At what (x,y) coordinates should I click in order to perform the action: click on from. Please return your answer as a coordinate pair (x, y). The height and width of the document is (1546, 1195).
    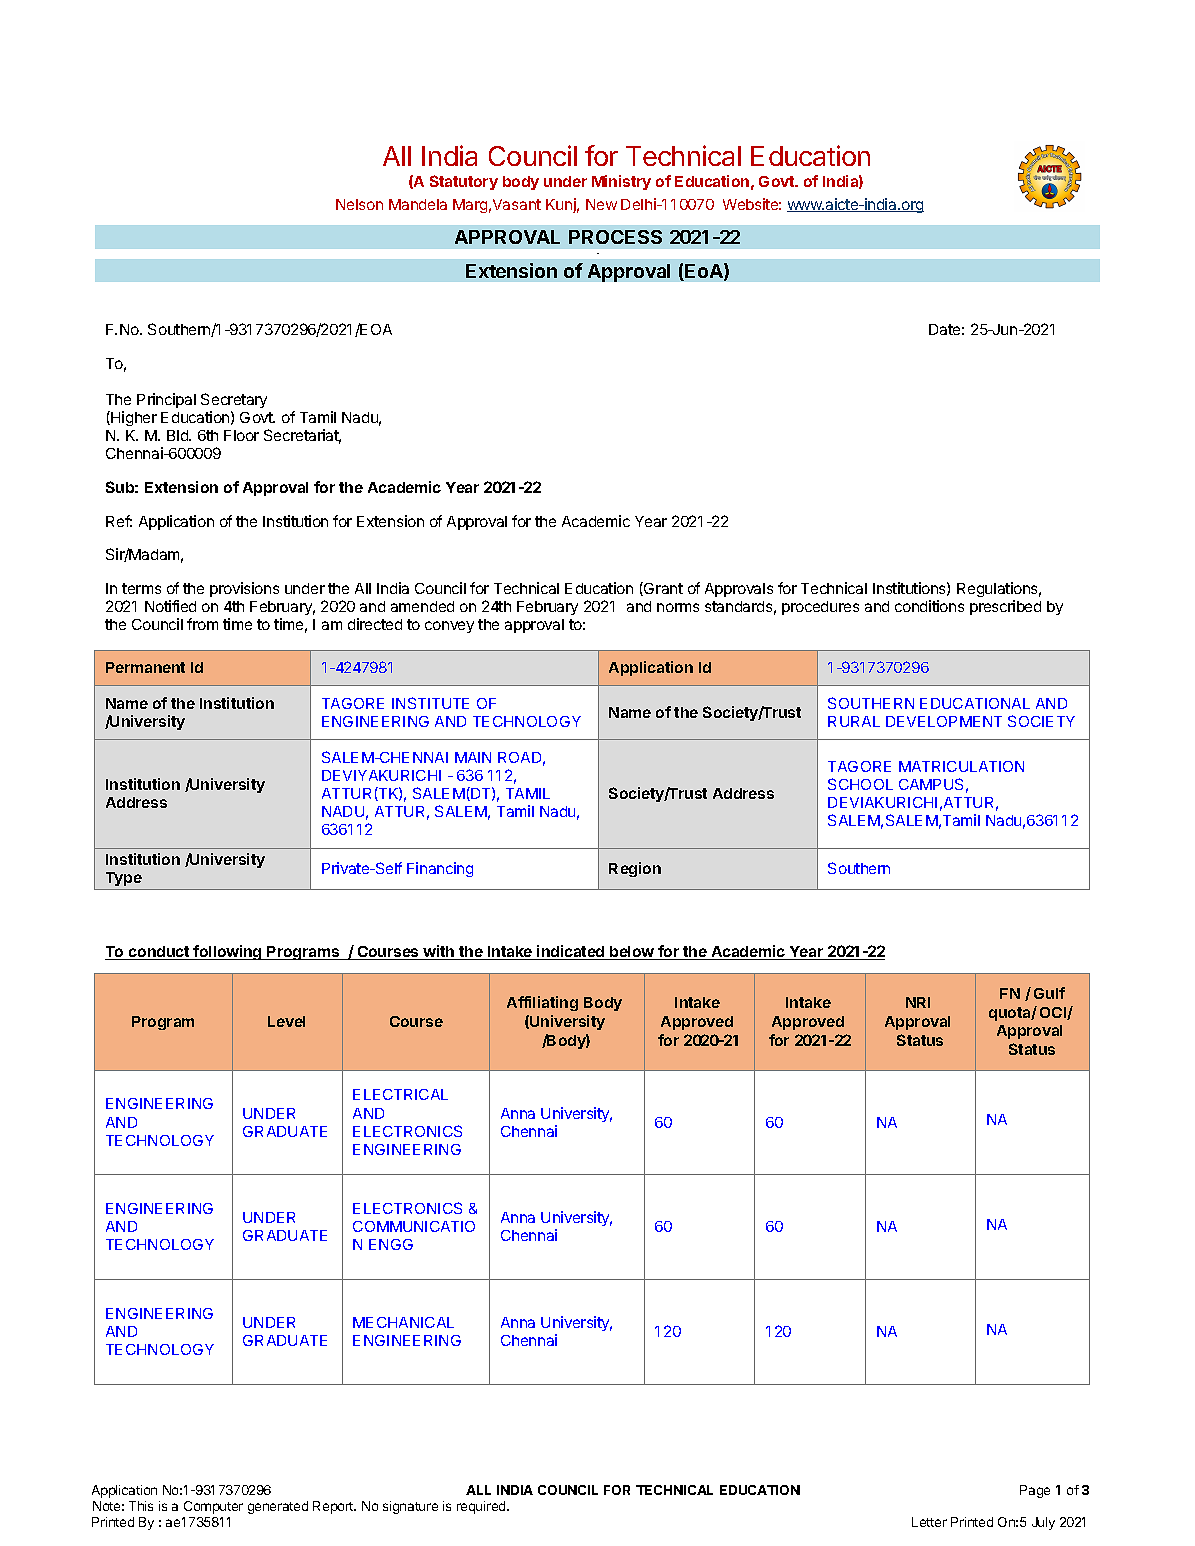
    Looking at the image, I should click on (202, 624).
